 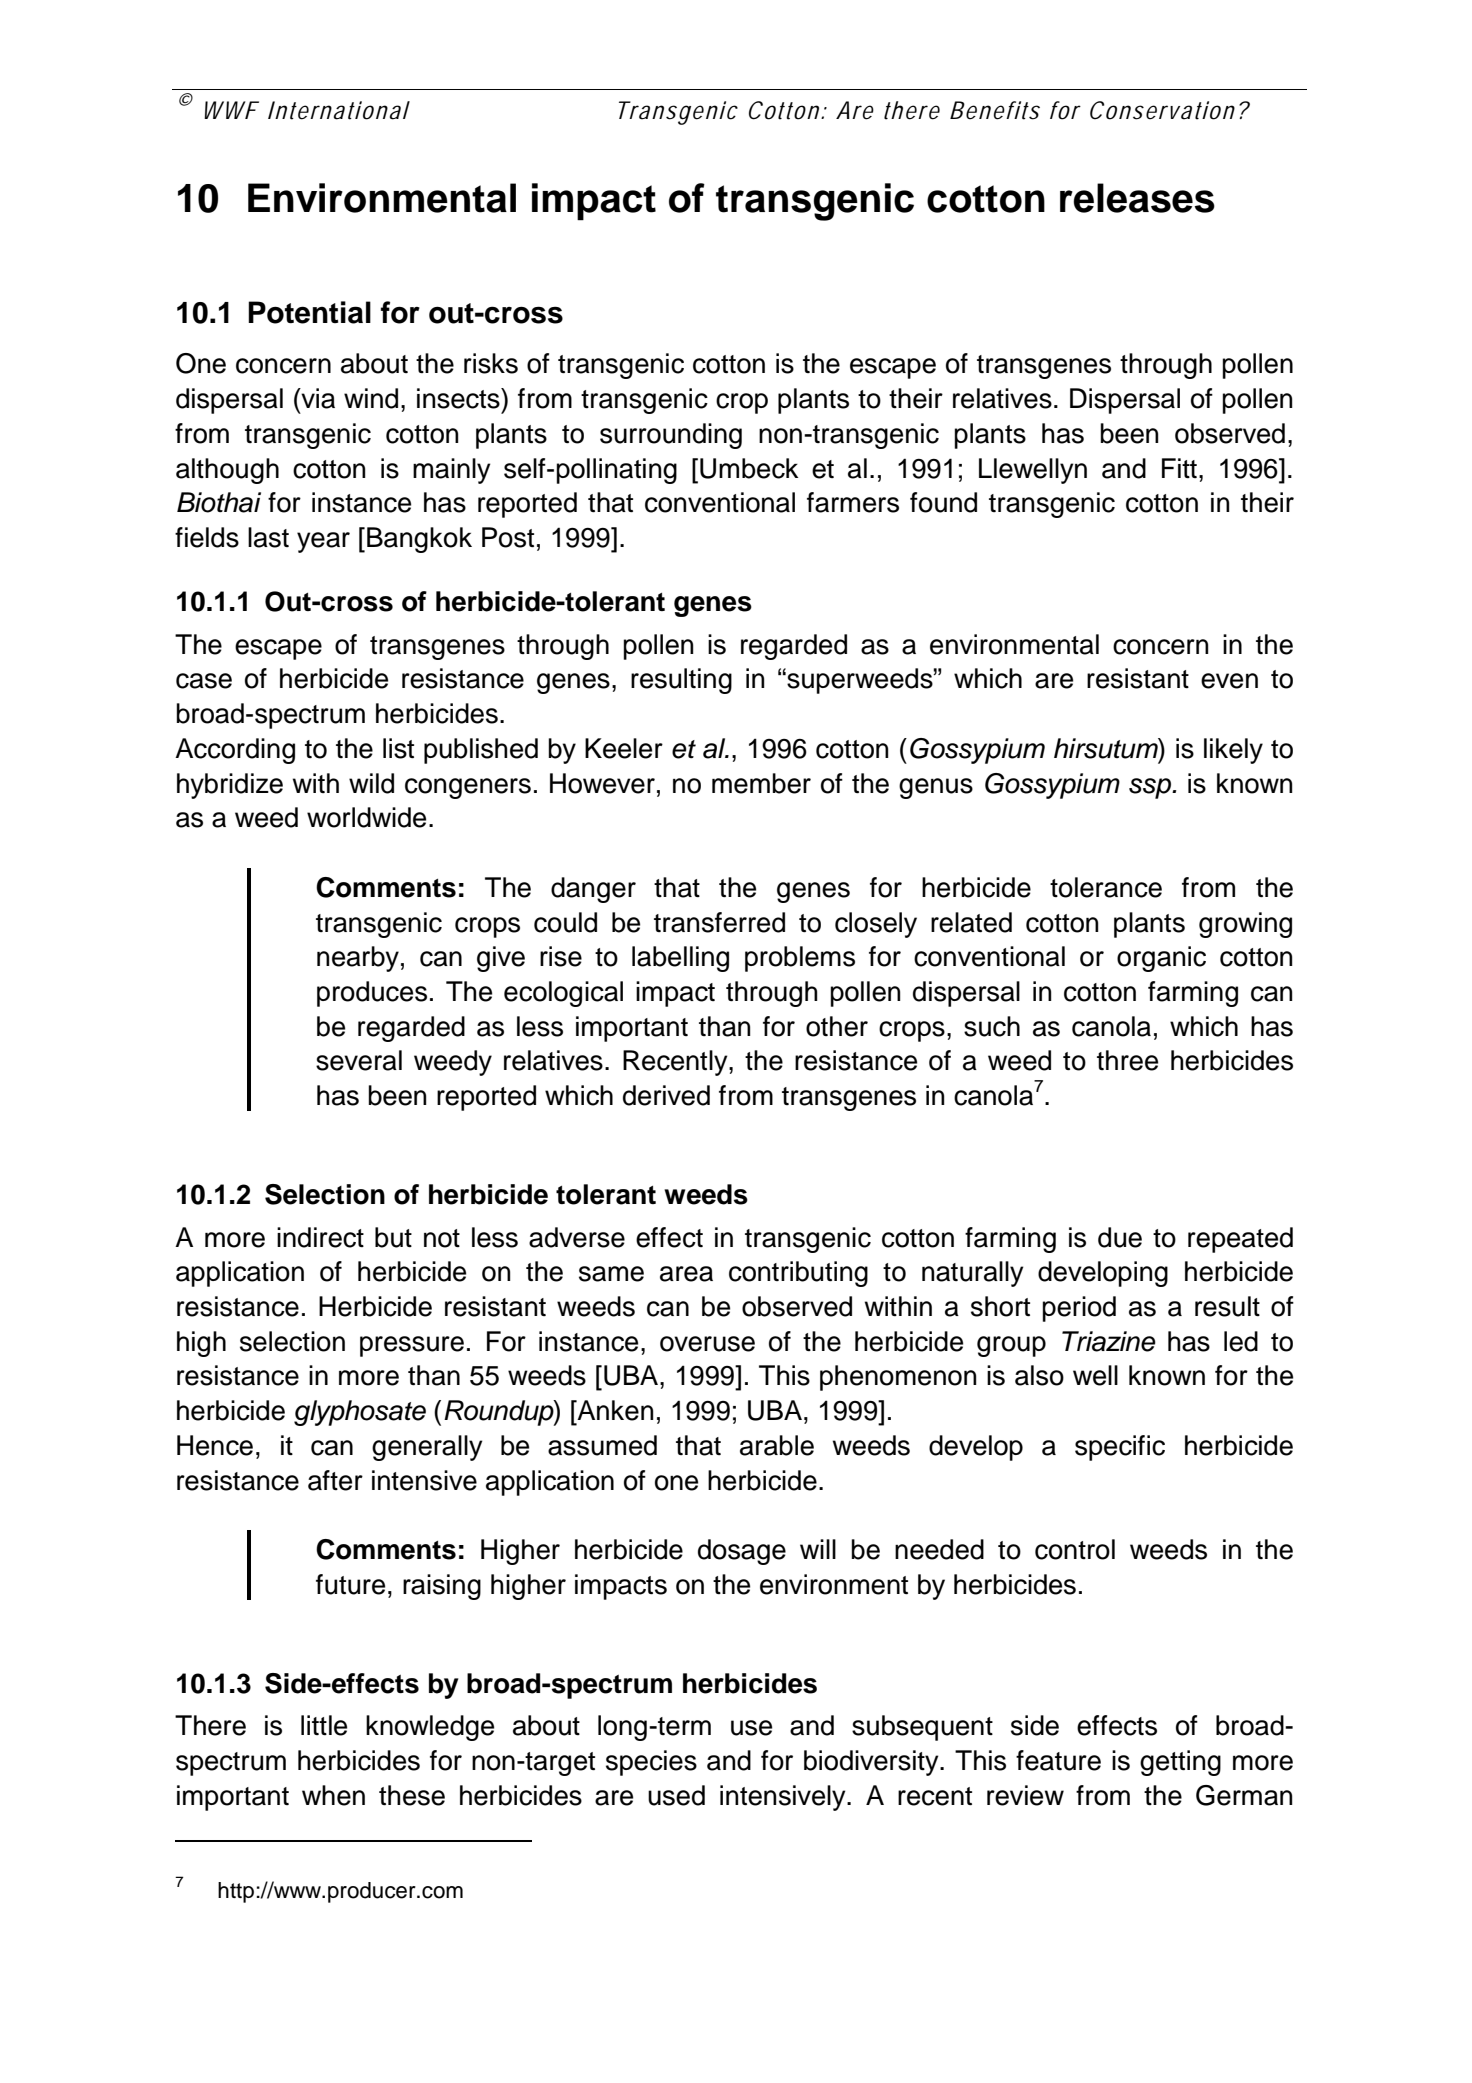 I want to click on several, so click(x=359, y=1060).
